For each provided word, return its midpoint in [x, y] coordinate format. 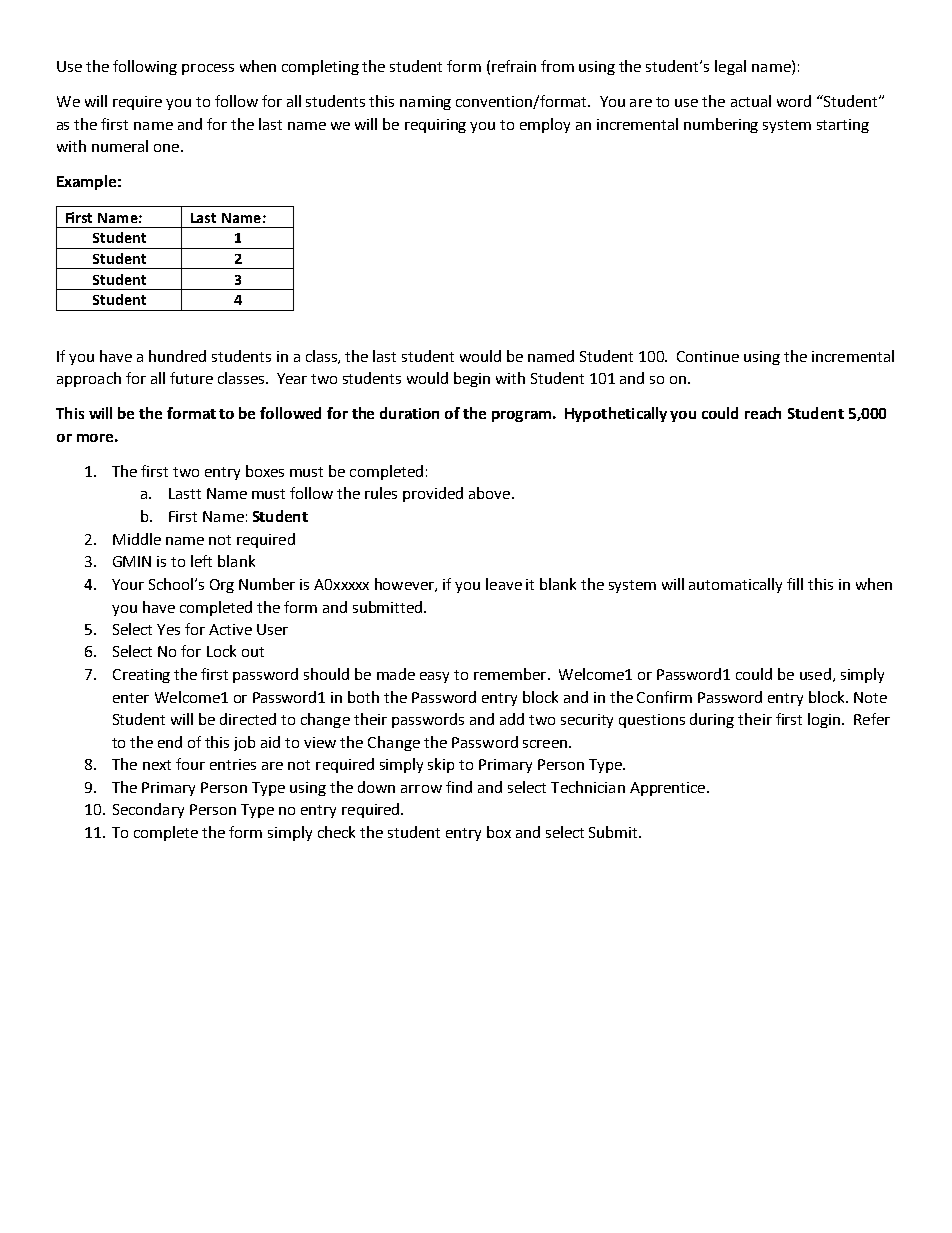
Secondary [148, 810]
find [459, 787]
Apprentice [669, 789]
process [208, 69]
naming [425, 103]
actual [751, 101]
